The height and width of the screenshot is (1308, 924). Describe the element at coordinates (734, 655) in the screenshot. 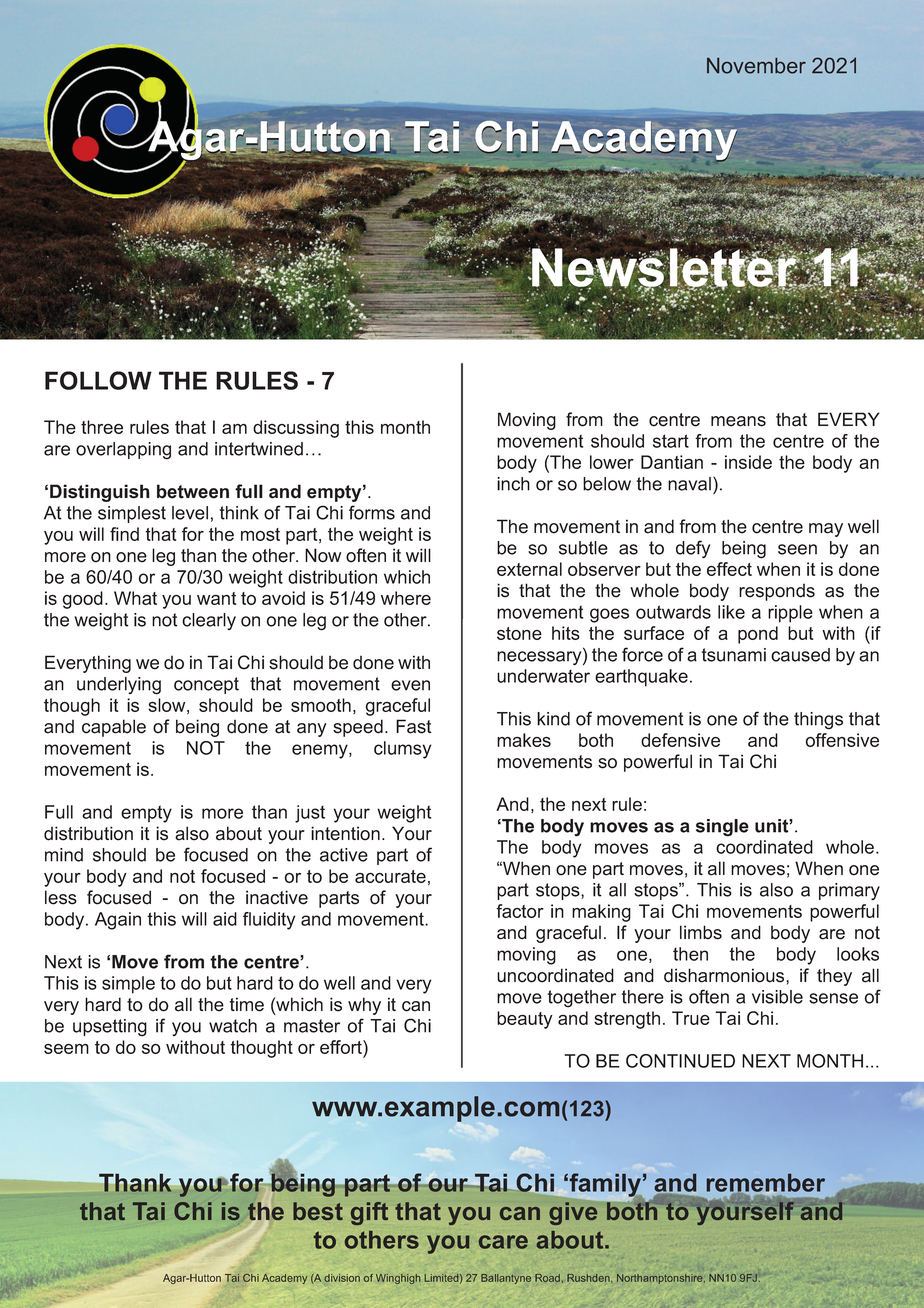

I see `tsunami` at that location.
